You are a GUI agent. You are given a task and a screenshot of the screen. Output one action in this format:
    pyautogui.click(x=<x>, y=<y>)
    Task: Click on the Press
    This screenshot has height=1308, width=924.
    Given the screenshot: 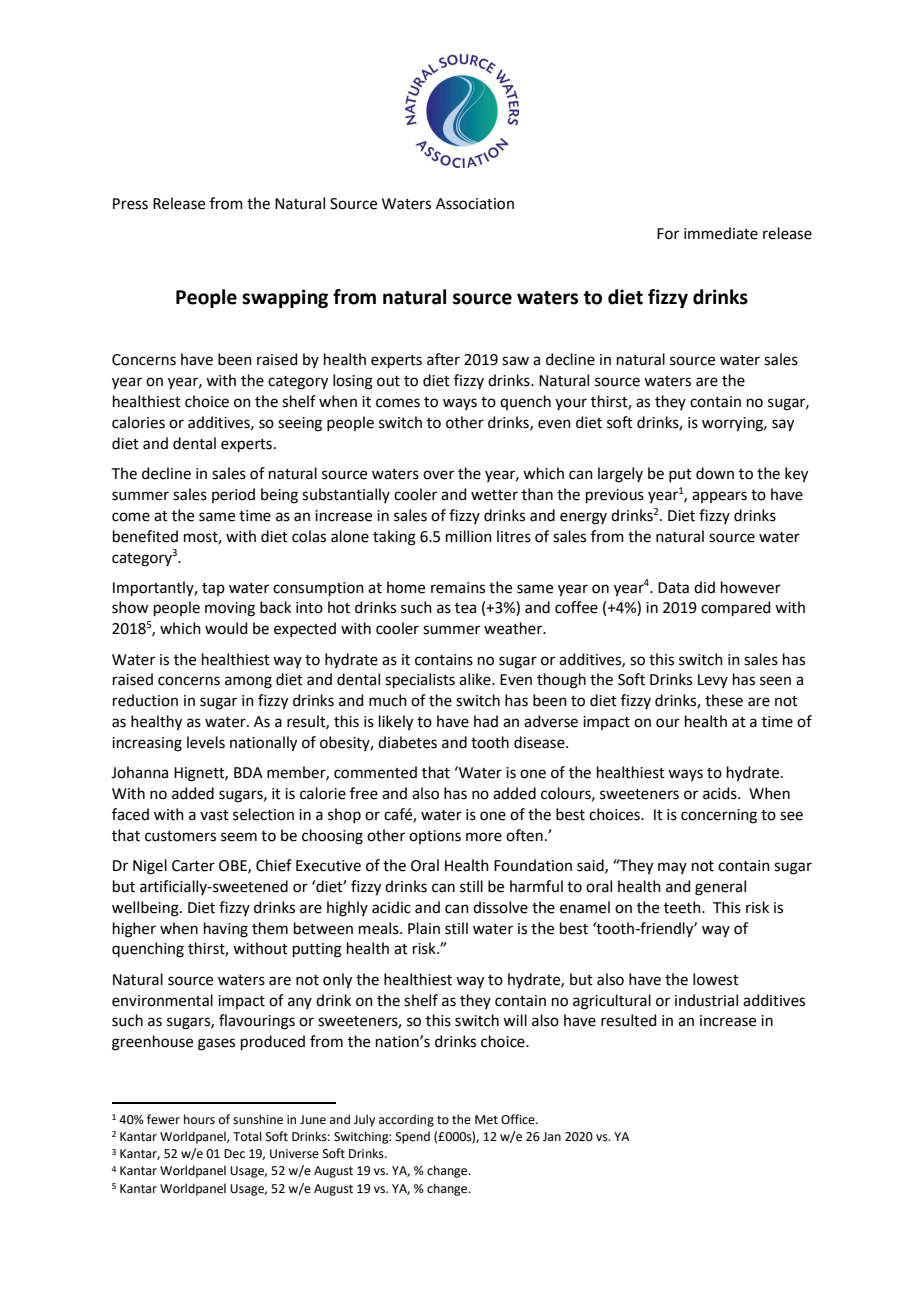 What is the action you would take?
    pyautogui.click(x=130, y=204)
